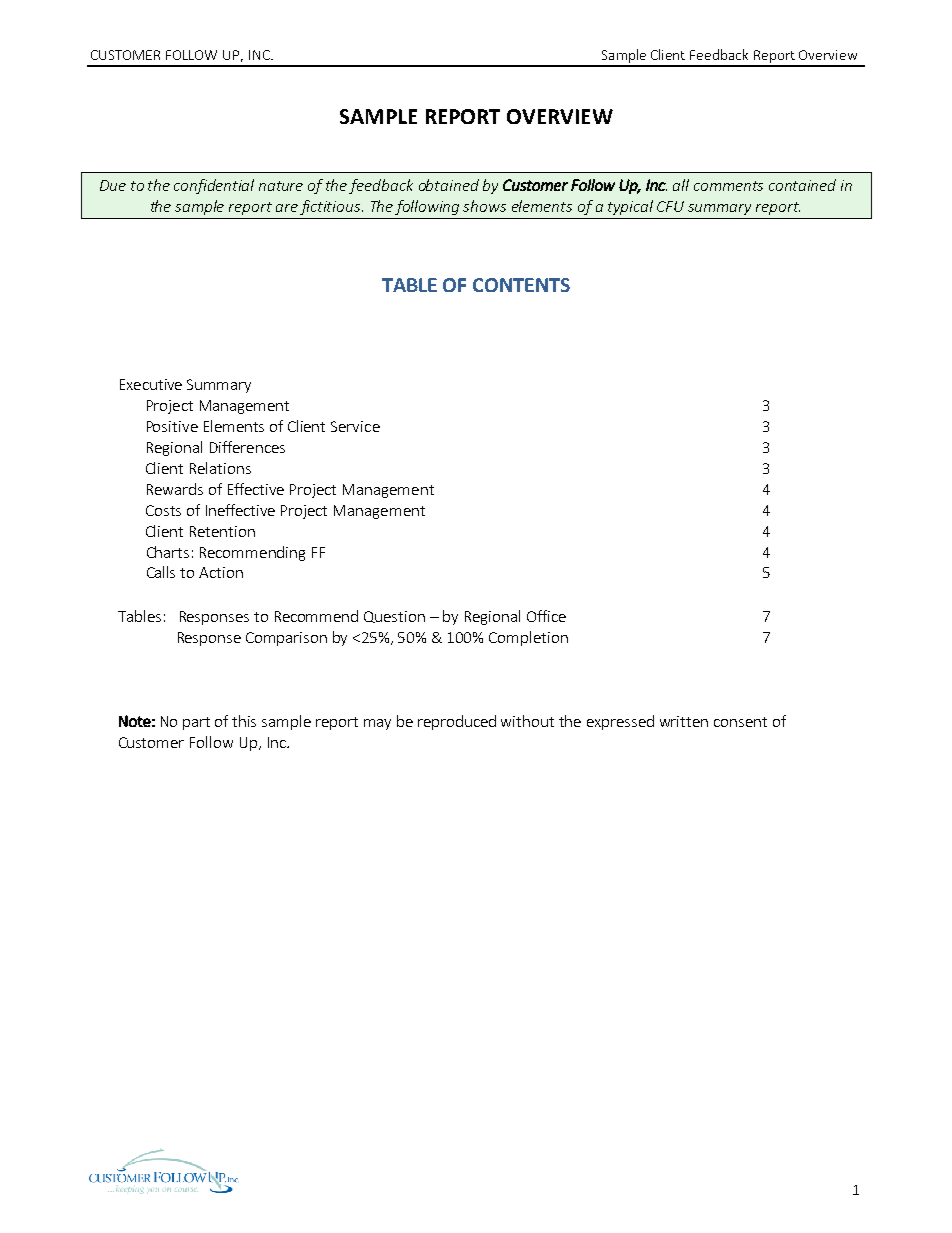  Describe the element at coordinates (528, 638) in the screenshot. I see `Completion` at that location.
